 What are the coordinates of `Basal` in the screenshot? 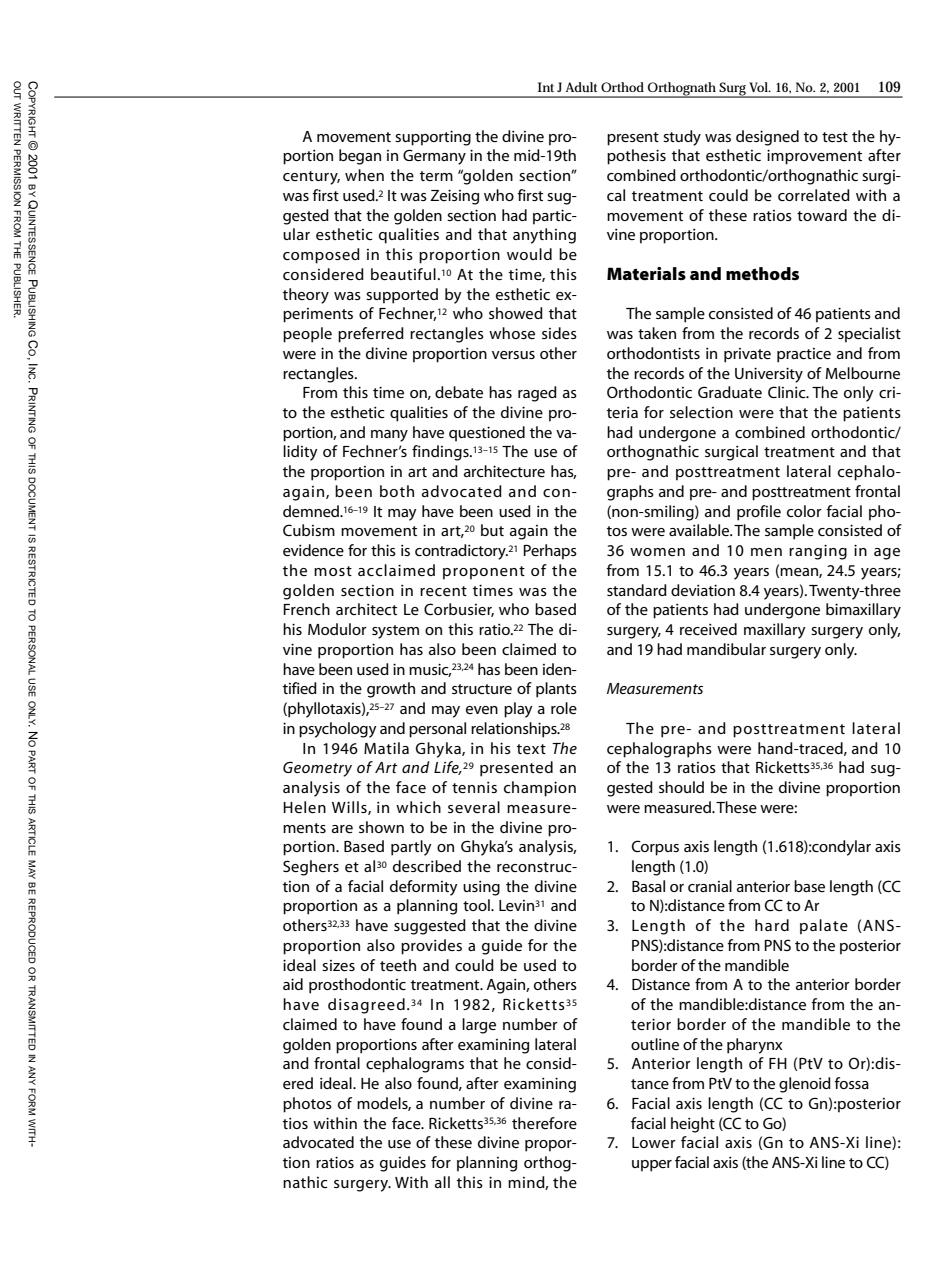 It's located at (648, 886).
